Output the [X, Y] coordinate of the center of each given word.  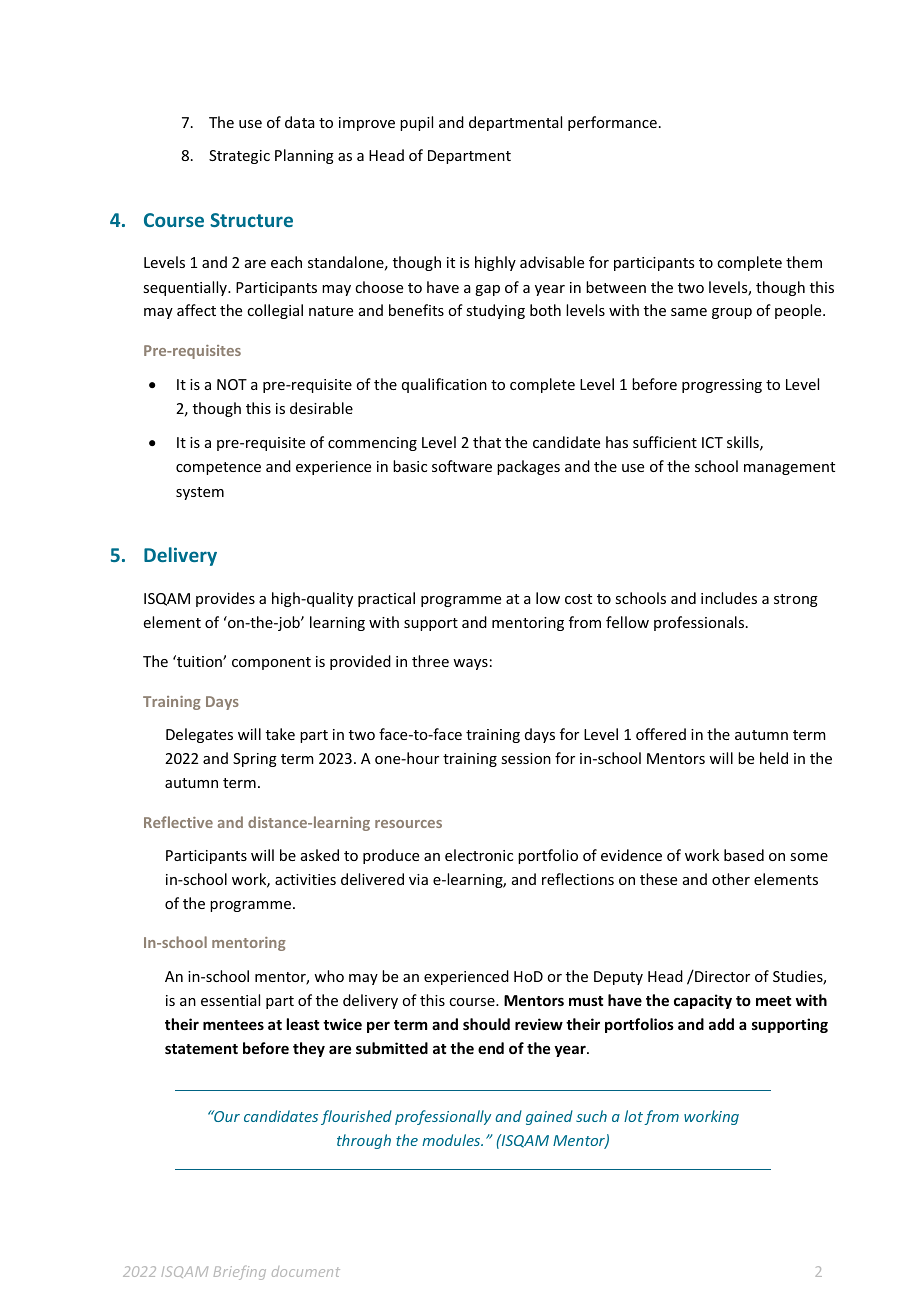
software [462, 466]
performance [612, 123]
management [789, 468]
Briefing [240, 1273]
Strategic [239, 157]
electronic [479, 855]
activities [305, 879]
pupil [416, 123]
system [200, 493]
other [731, 879]
